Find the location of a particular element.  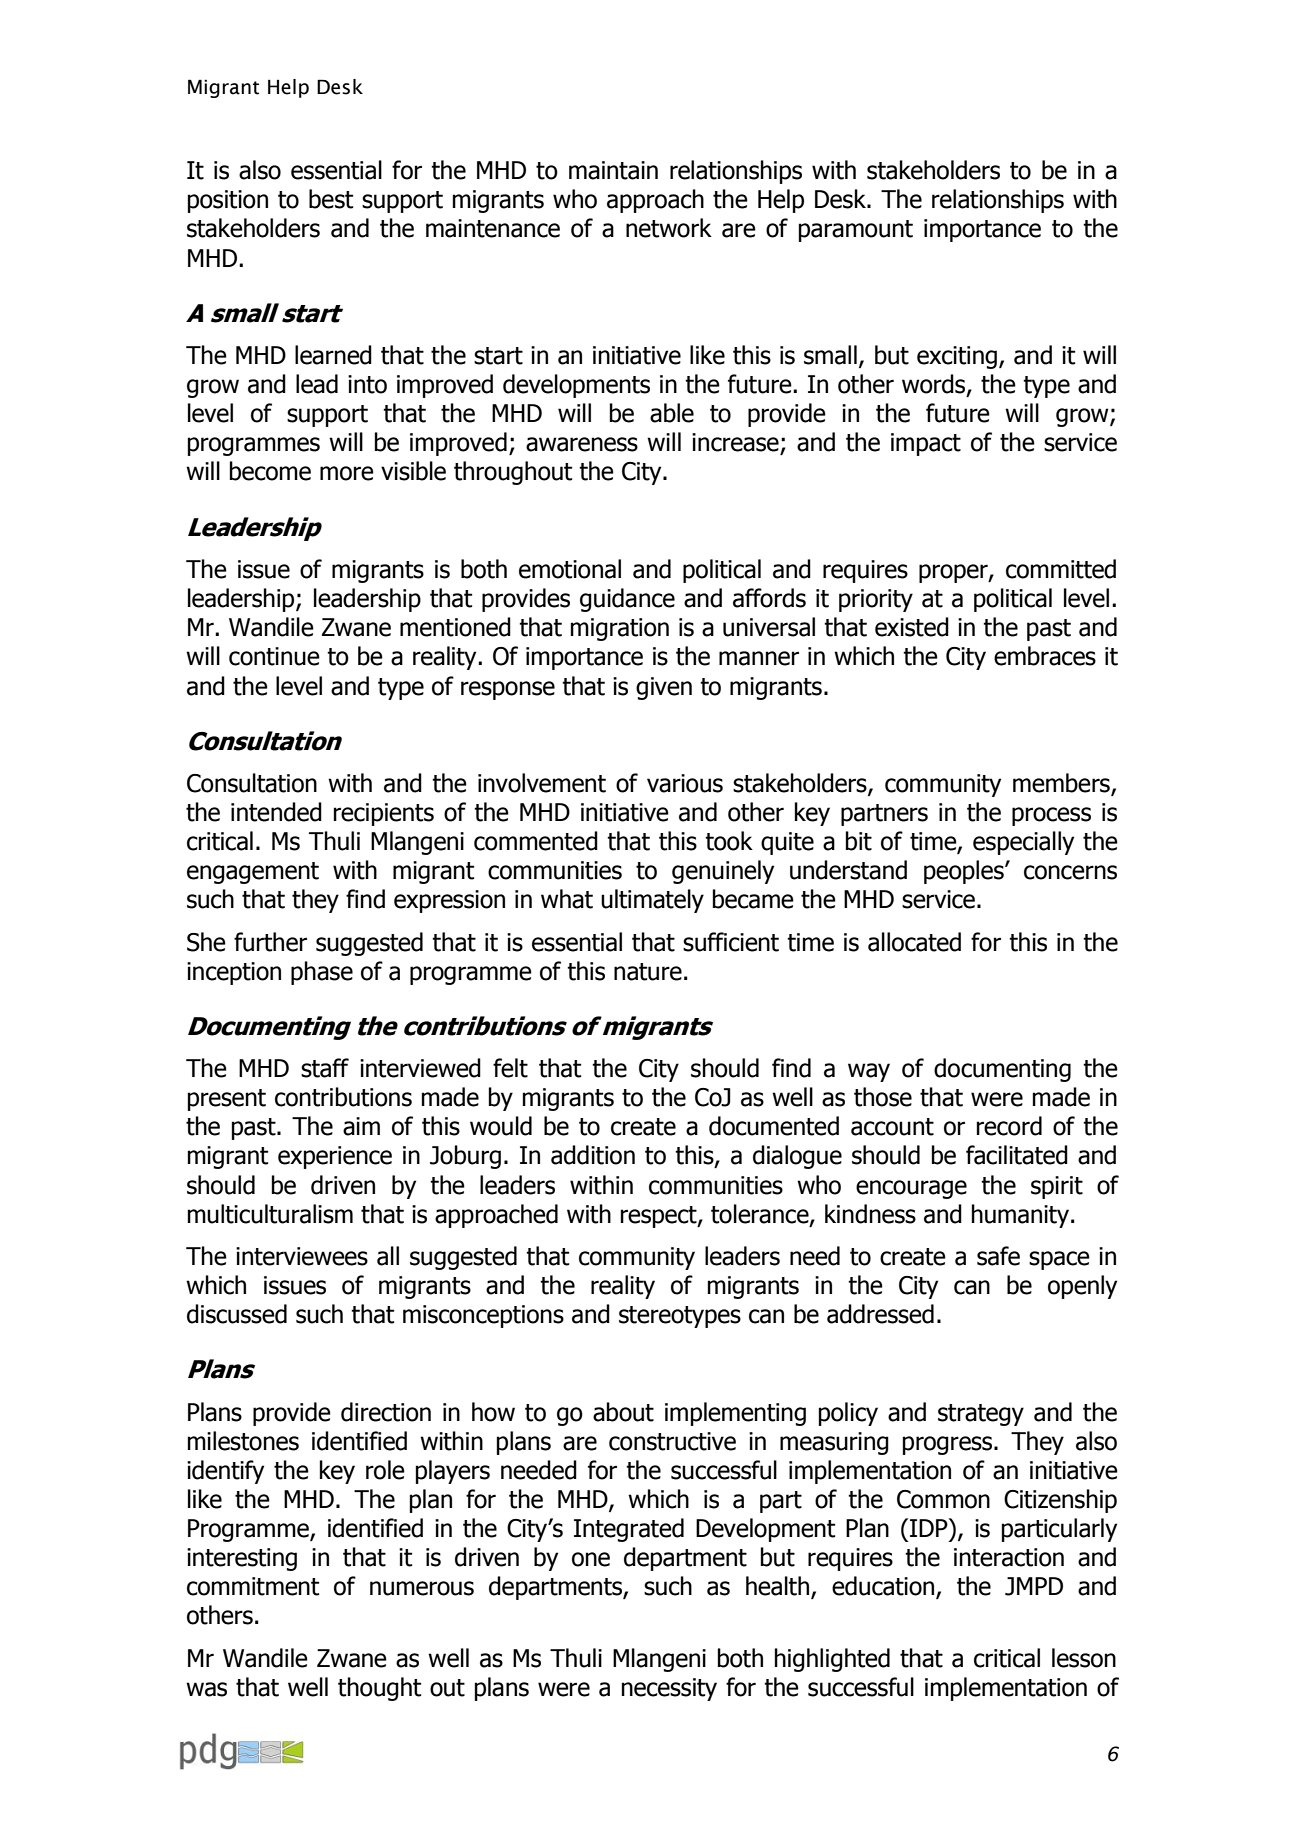

continue is located at coordinates (274, 656).
